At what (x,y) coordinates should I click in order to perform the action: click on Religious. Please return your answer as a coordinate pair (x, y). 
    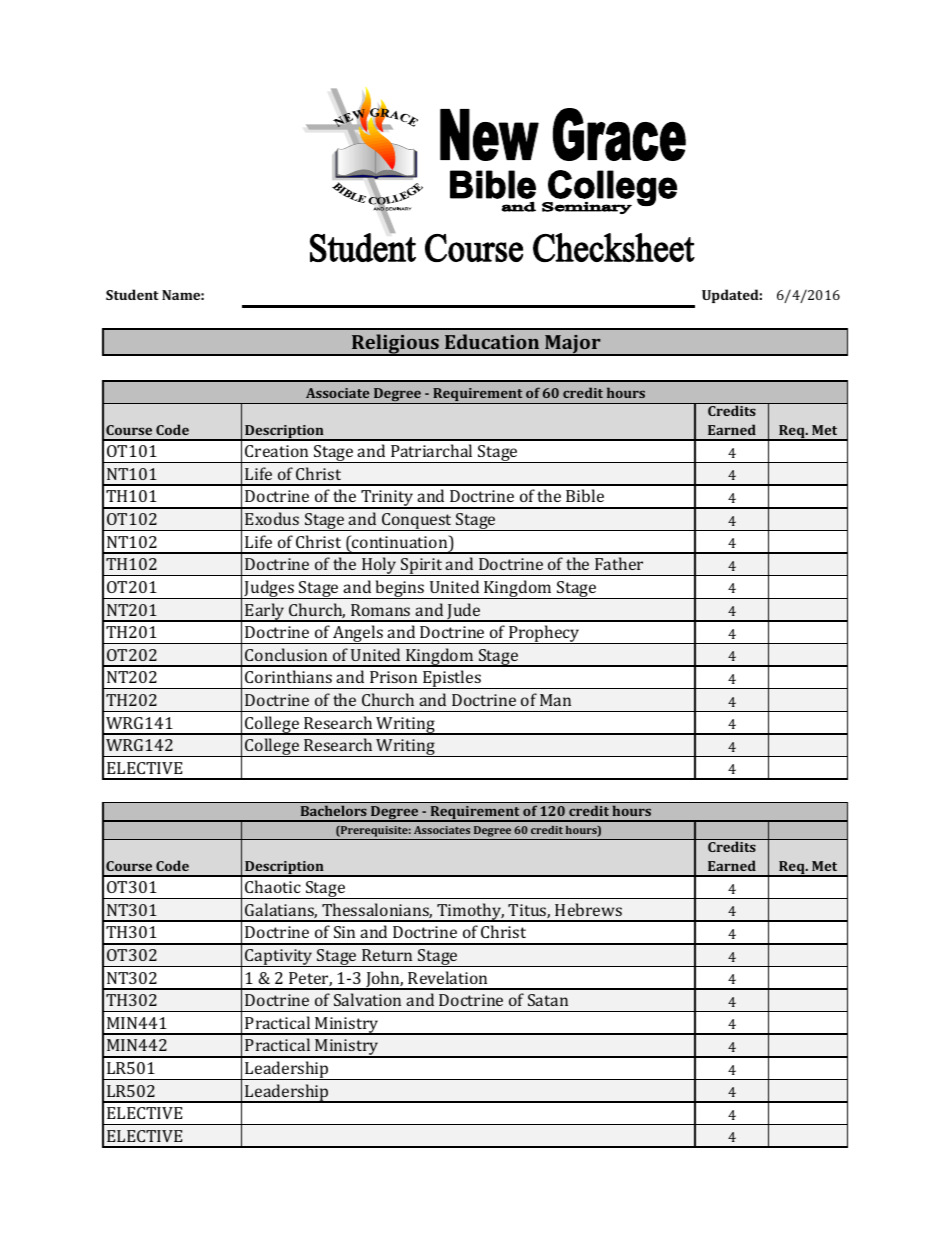
    Looking at the image, I should click on (395, 345).
